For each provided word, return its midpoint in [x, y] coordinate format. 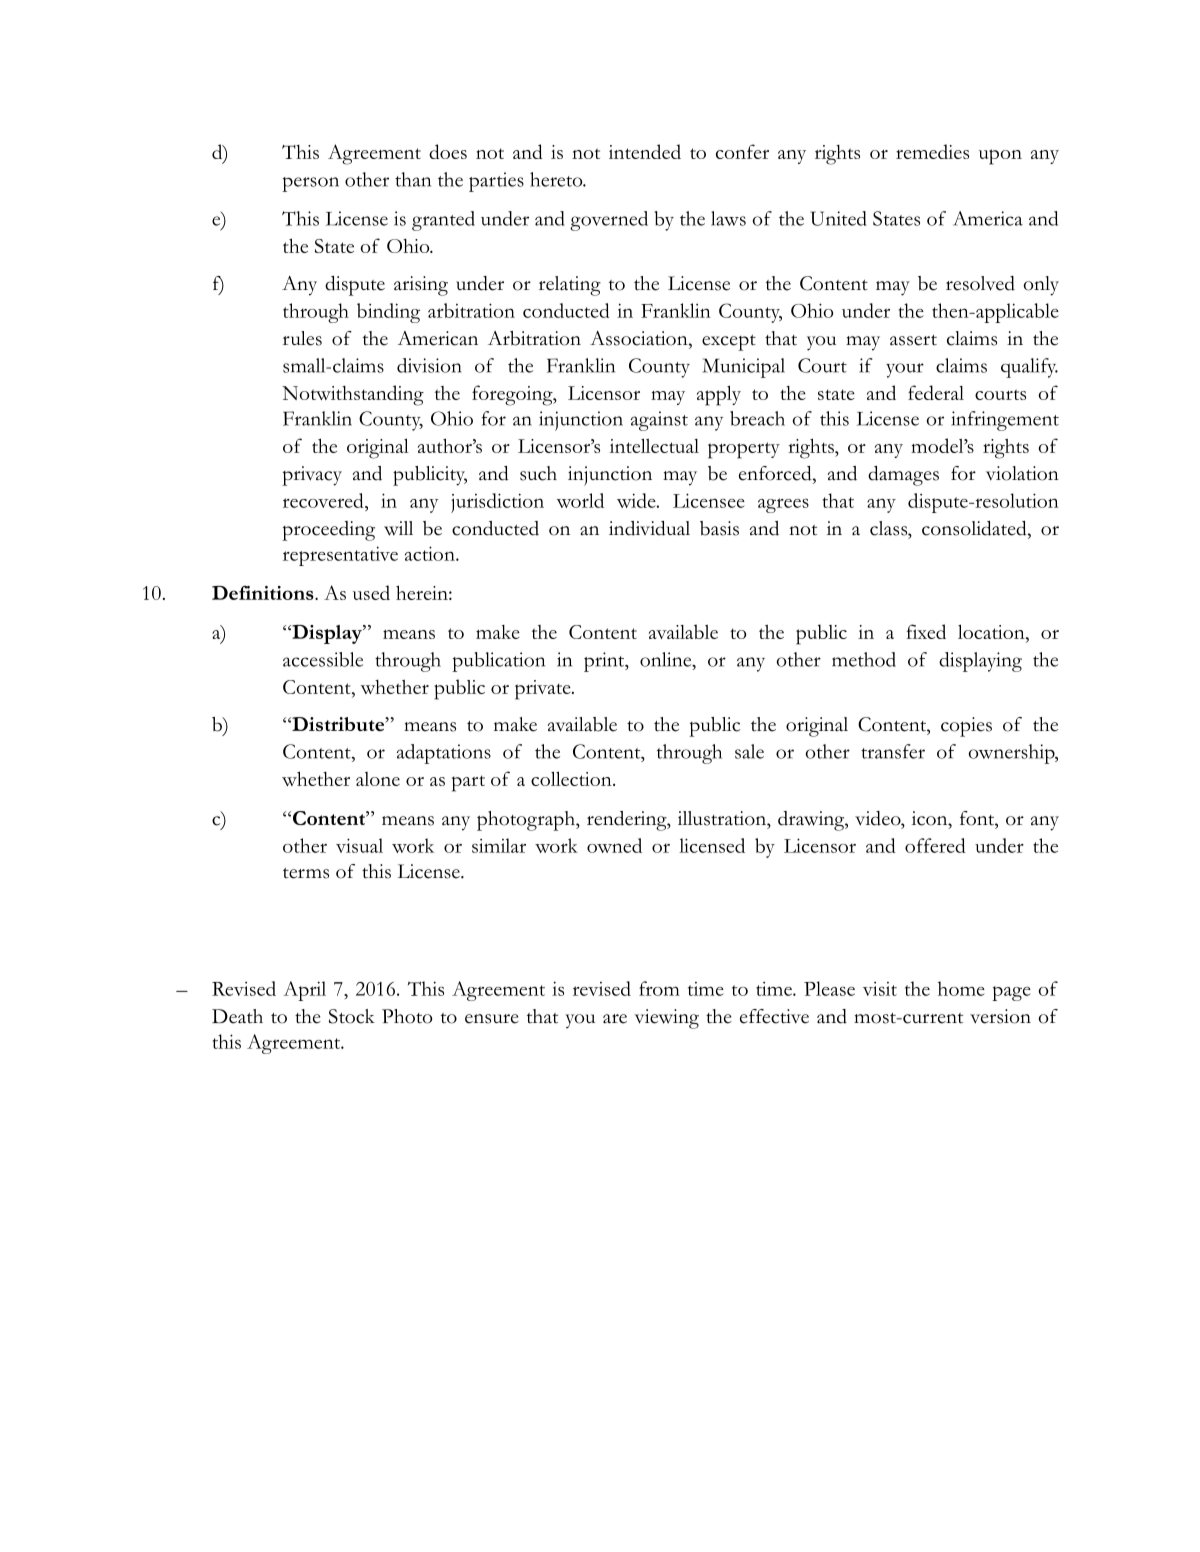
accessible [323, 659]
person [310, 184]
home [961, 988]
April [304, 991]
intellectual [654, 445]
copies [966, 727]
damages [903, 476]
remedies [932, 151]
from [659, 988]
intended [645, 151]
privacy [312, 476]
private [544, 690]
